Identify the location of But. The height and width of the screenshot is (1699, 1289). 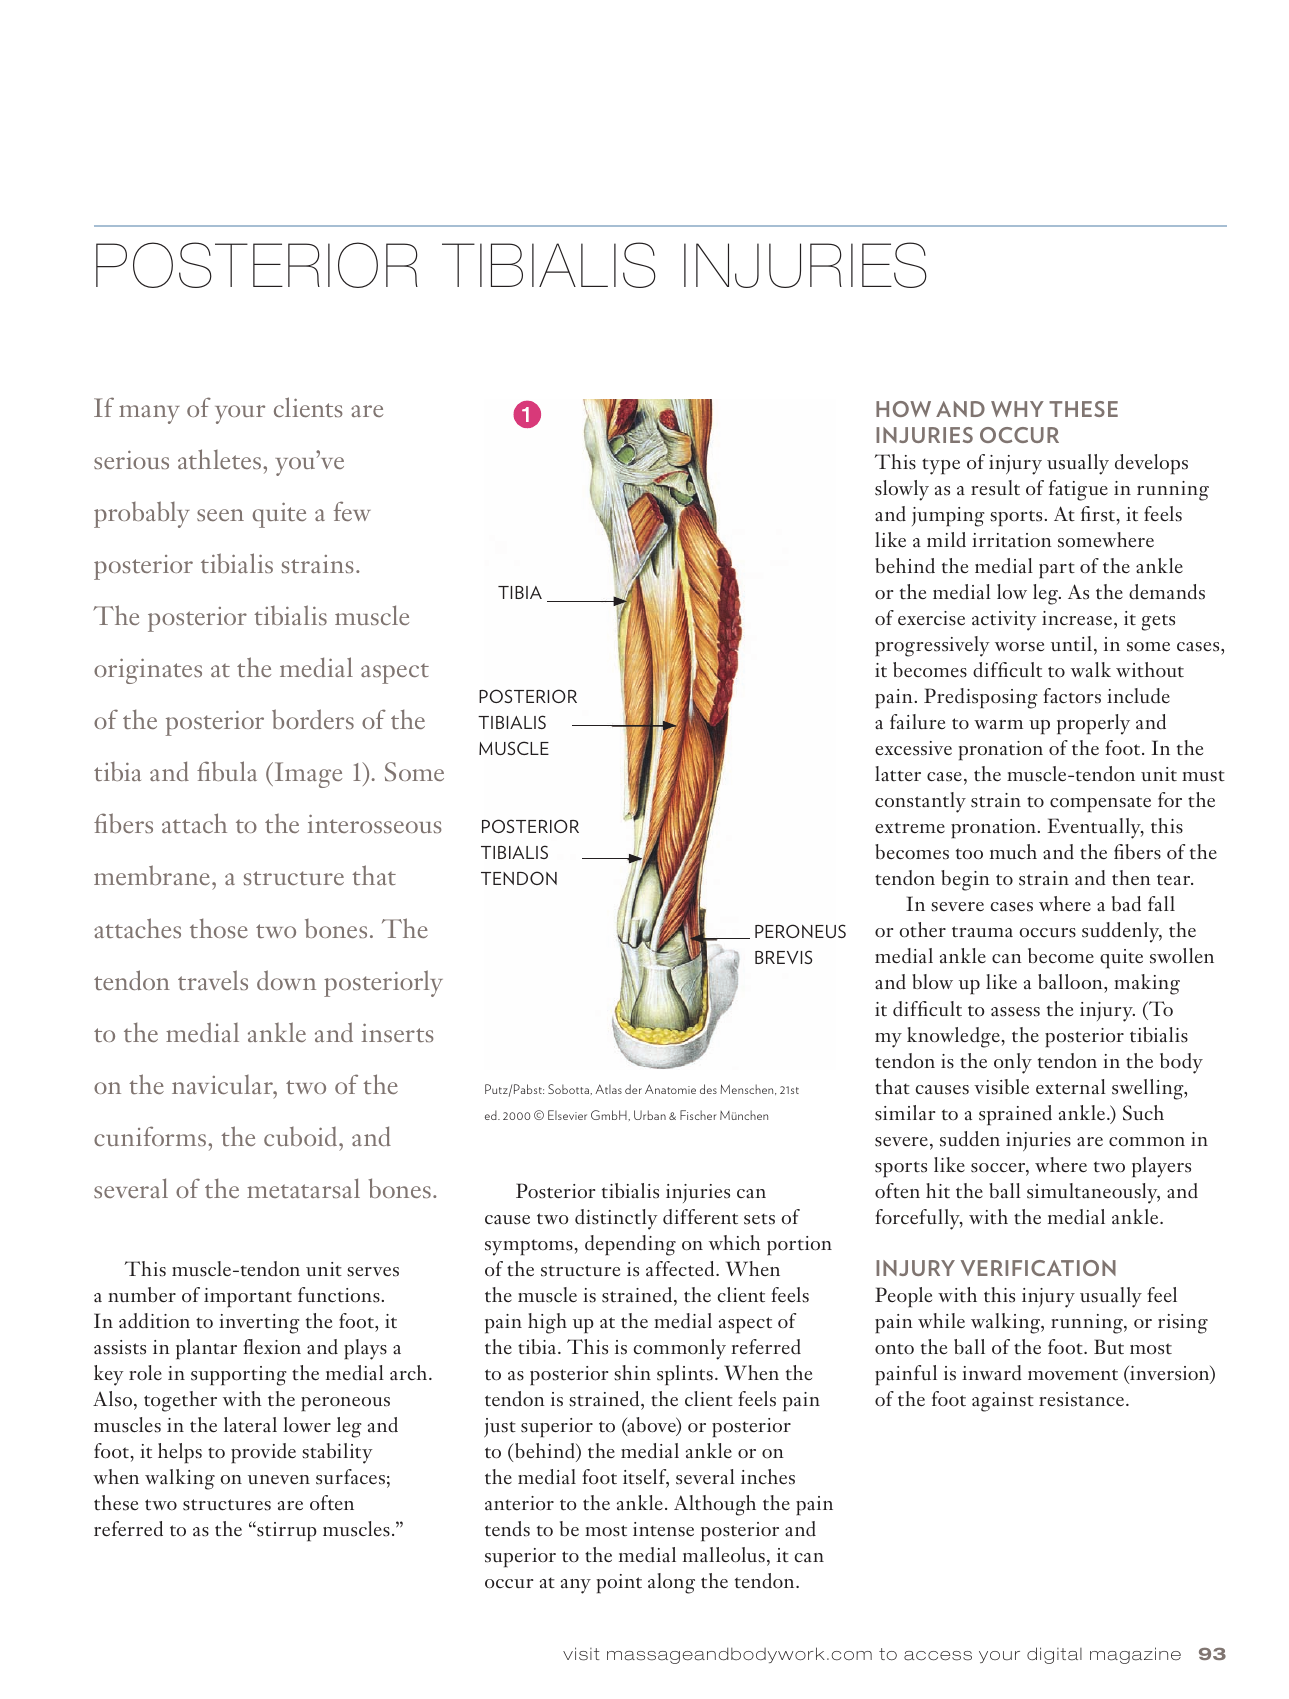
(1109, 1347).
